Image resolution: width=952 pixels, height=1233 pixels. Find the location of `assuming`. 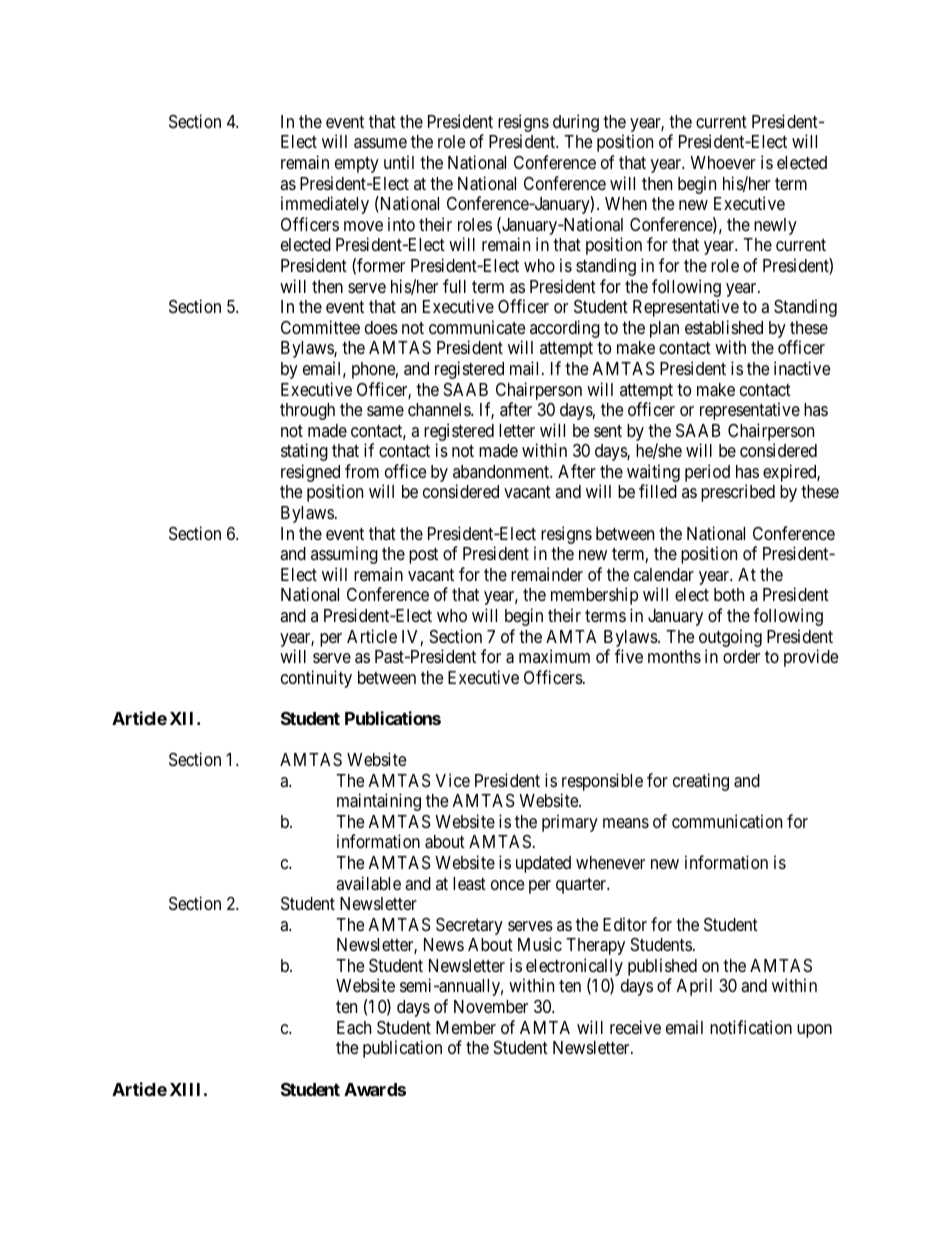

assuming is located at coordinates (344, 555).
